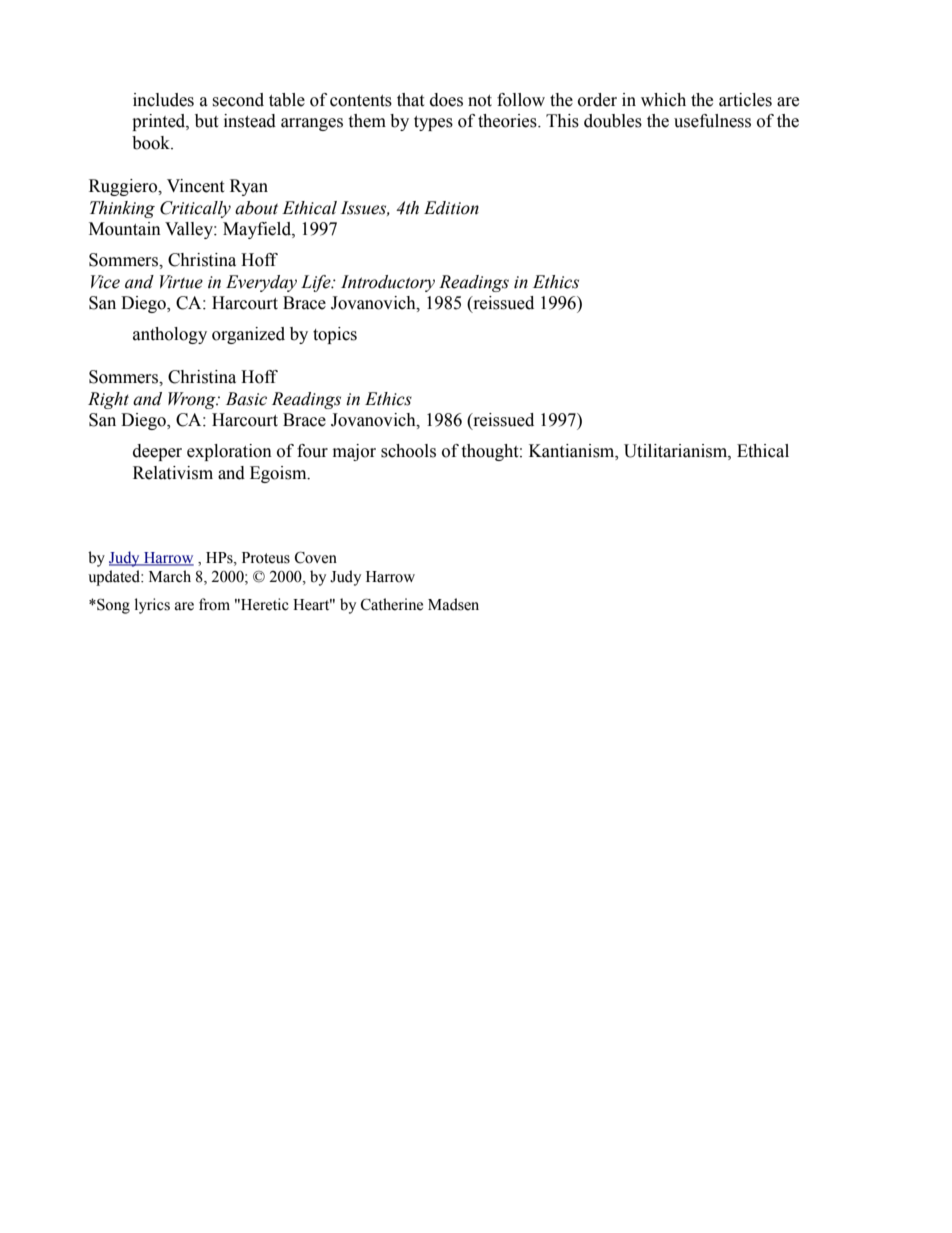 This screenshot has height=1233, width=952. I want to click on March, so click(170, 576).
